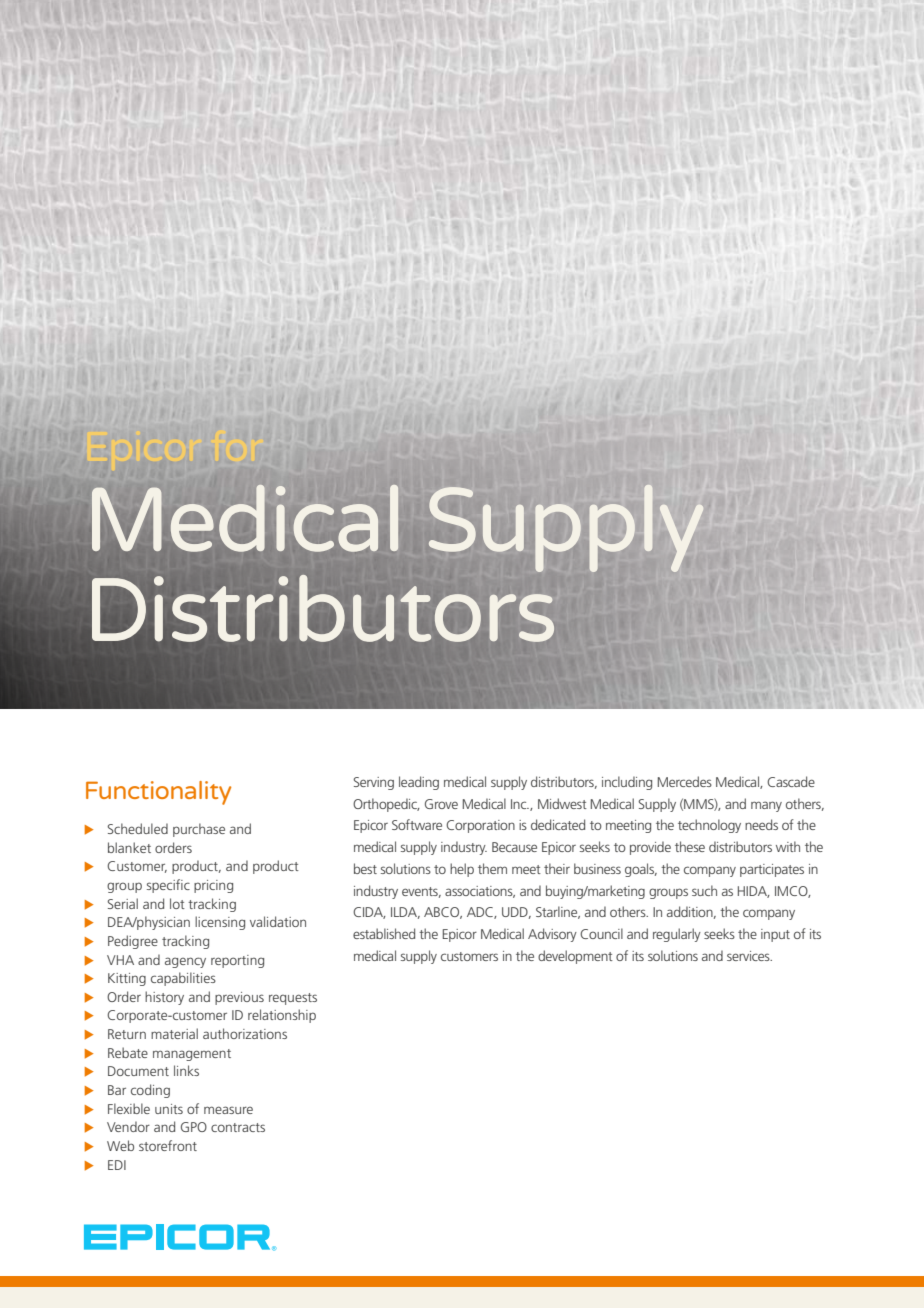  I want to click on relationship, so click(282, 1016).
